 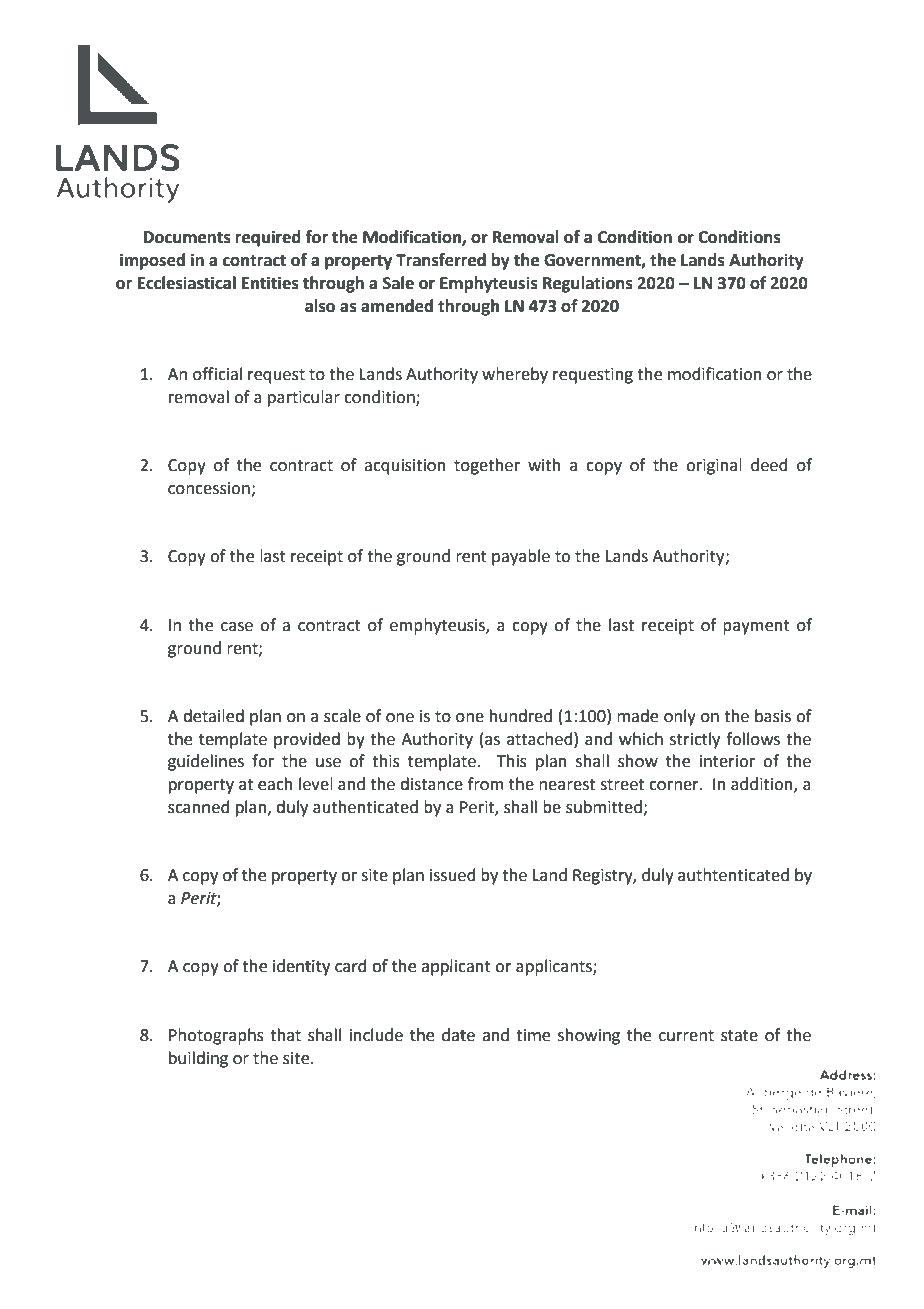 What do you see at coordinates (216, 1036) in the screenshot?
I see `Photographs` at bounding box center [216, 1036].
